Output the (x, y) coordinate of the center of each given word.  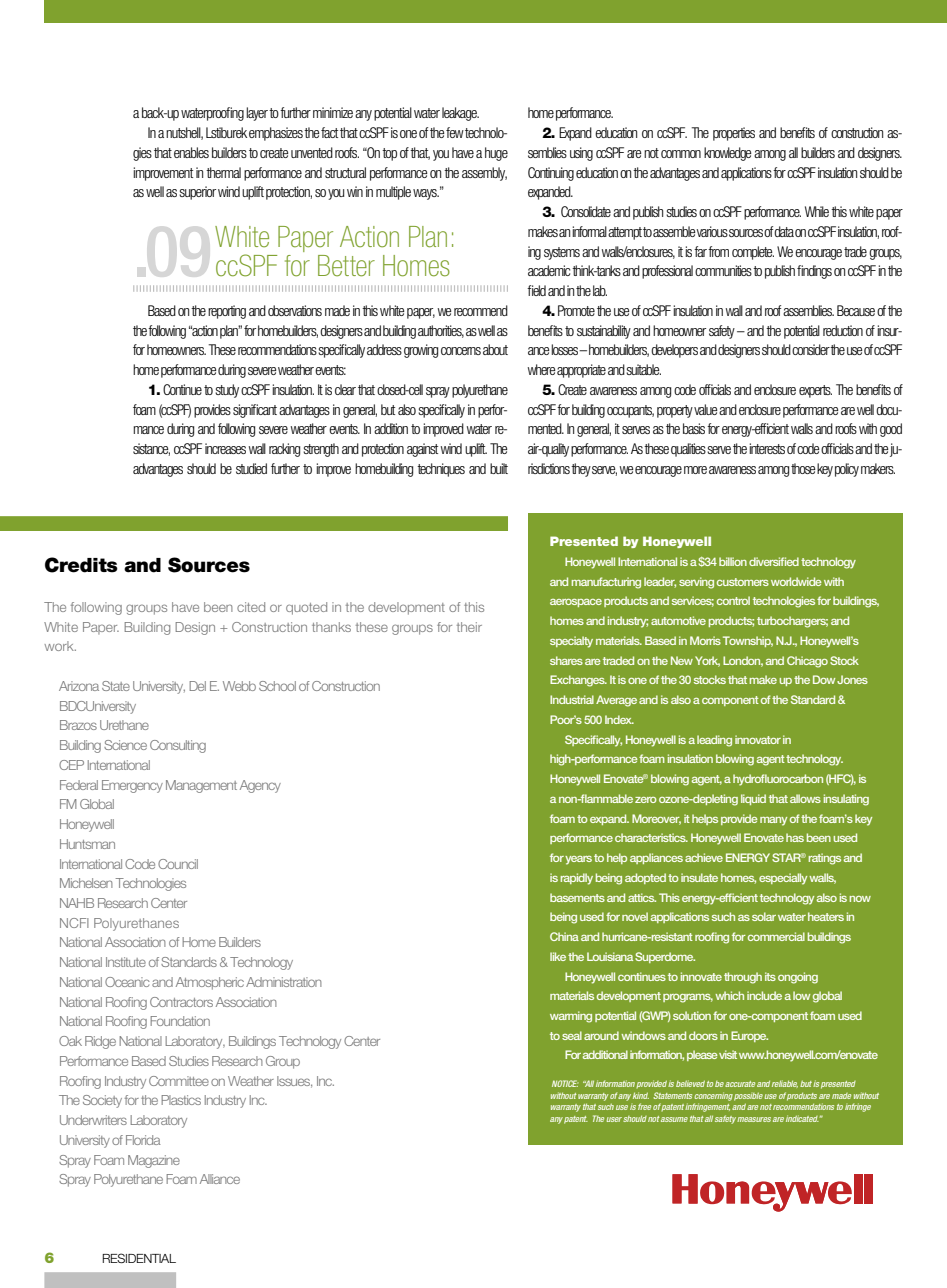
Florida (143, 1140)
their (469, 627)
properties (734, 134)
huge (496, 154)
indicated (802, 1118)
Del (197, 686)
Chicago (807, 662)
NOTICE (565, 1083)
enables (191, 152)
